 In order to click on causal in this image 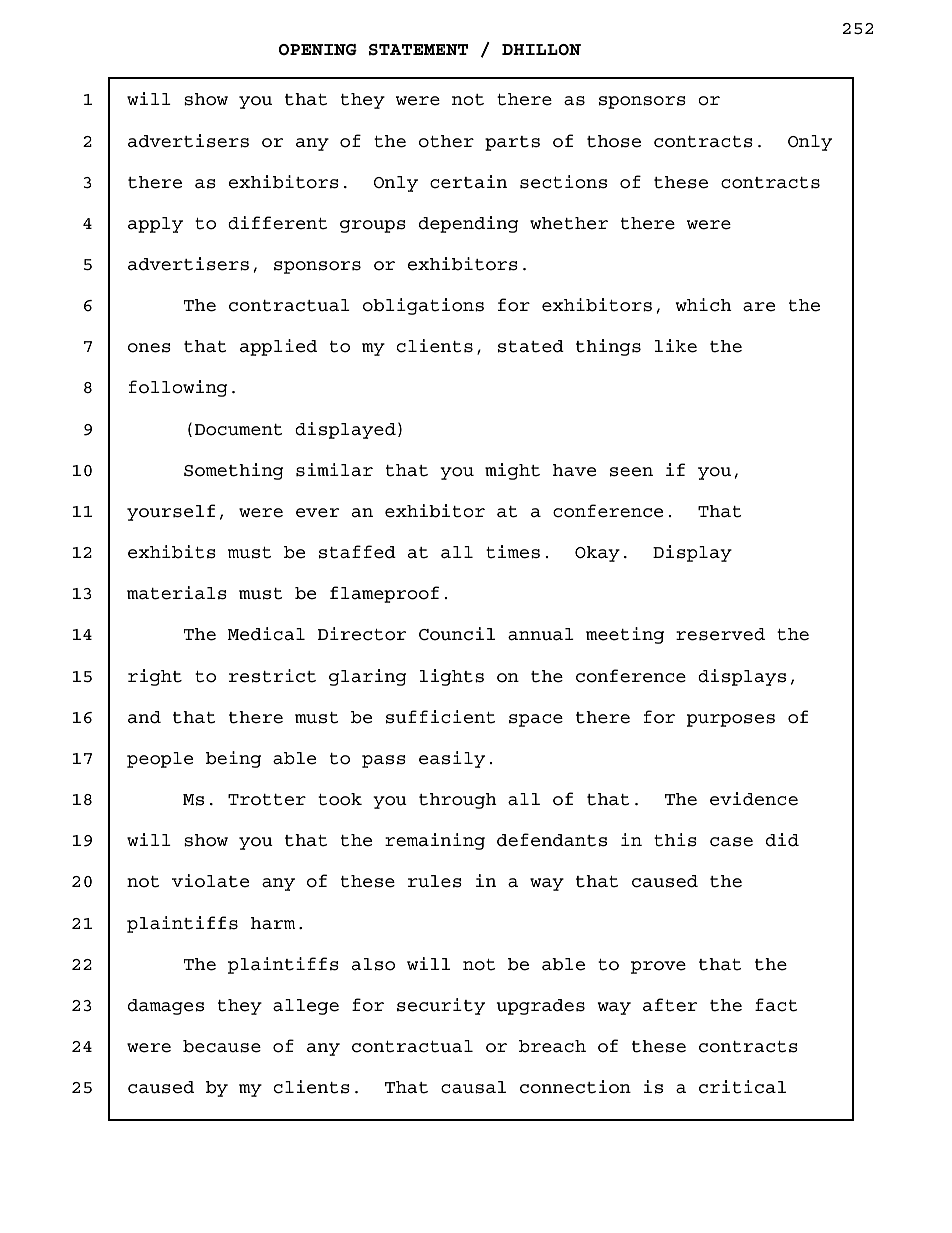, I will do `click(473, 1087)`.
